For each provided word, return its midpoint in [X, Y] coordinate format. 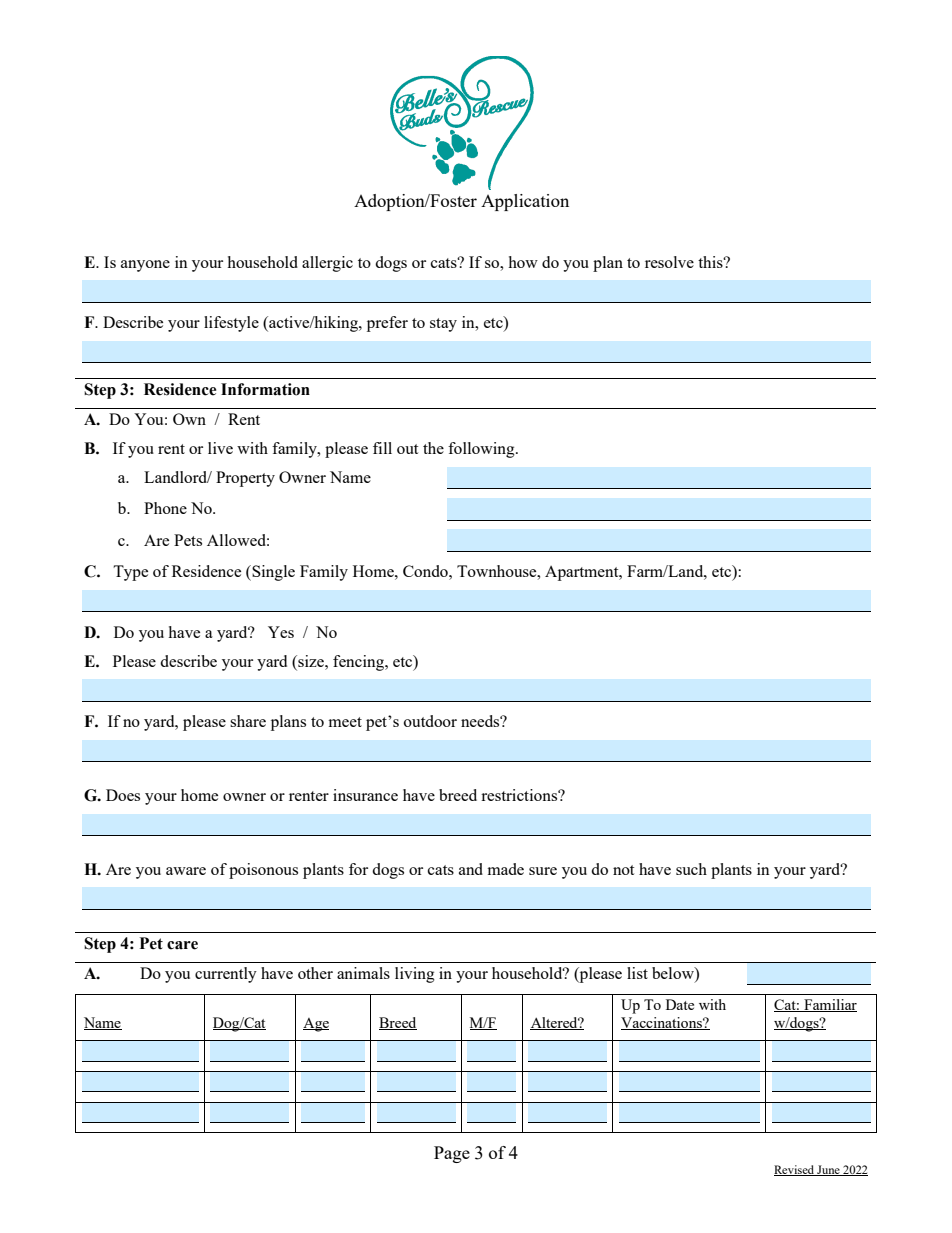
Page [452, 1154]
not [623, 870]
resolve [669, 262]
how [523, 262]
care [182, 945]
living [415, 975]
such [691, 869]
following [482, 450]
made [505, 869]
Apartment [583, 573]
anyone [145, 266]
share [248, 721]
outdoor [430, 721]
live [220, 448]
